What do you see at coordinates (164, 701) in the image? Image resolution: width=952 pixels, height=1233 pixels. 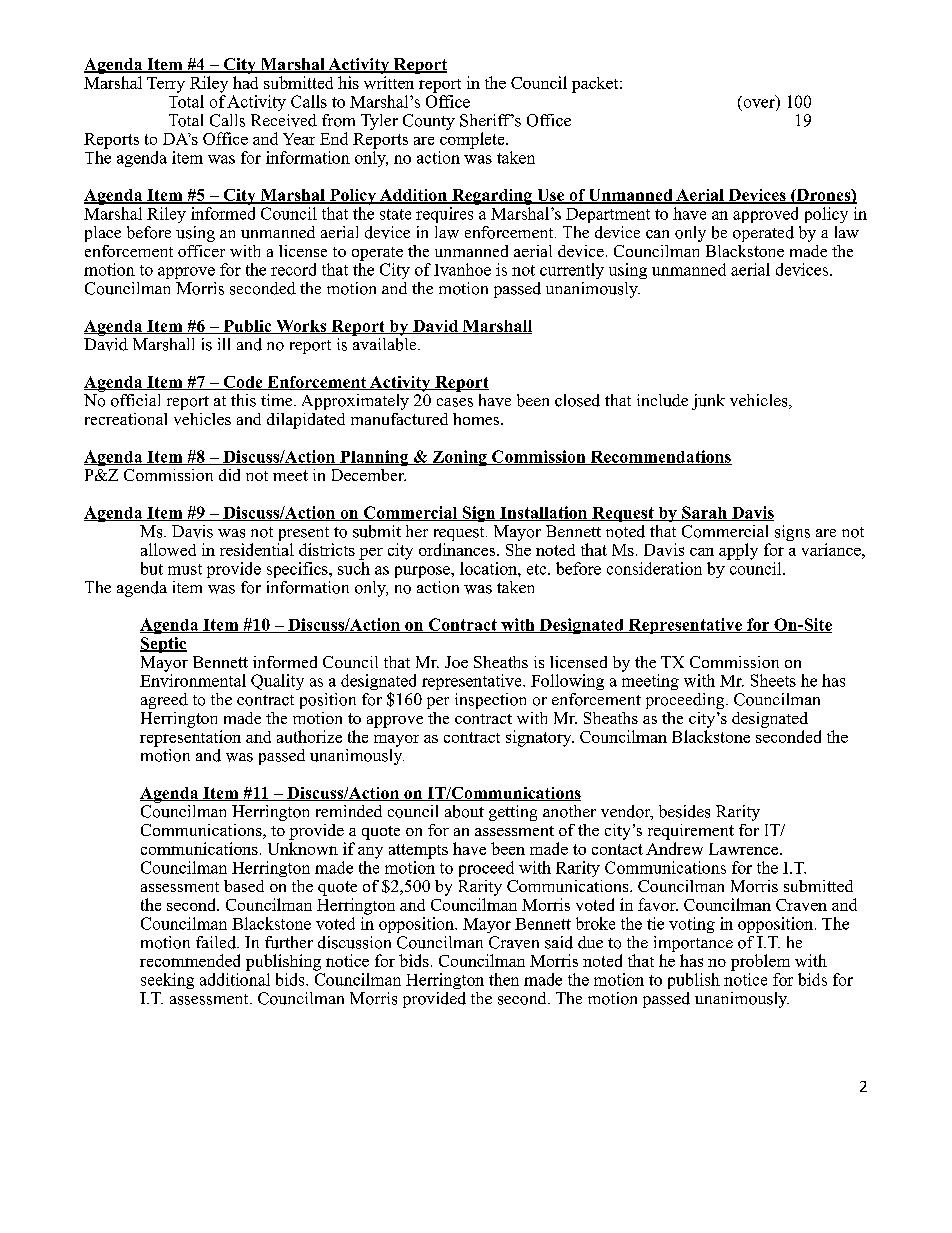 I see `agreed` at bounding box center [164, 701].
